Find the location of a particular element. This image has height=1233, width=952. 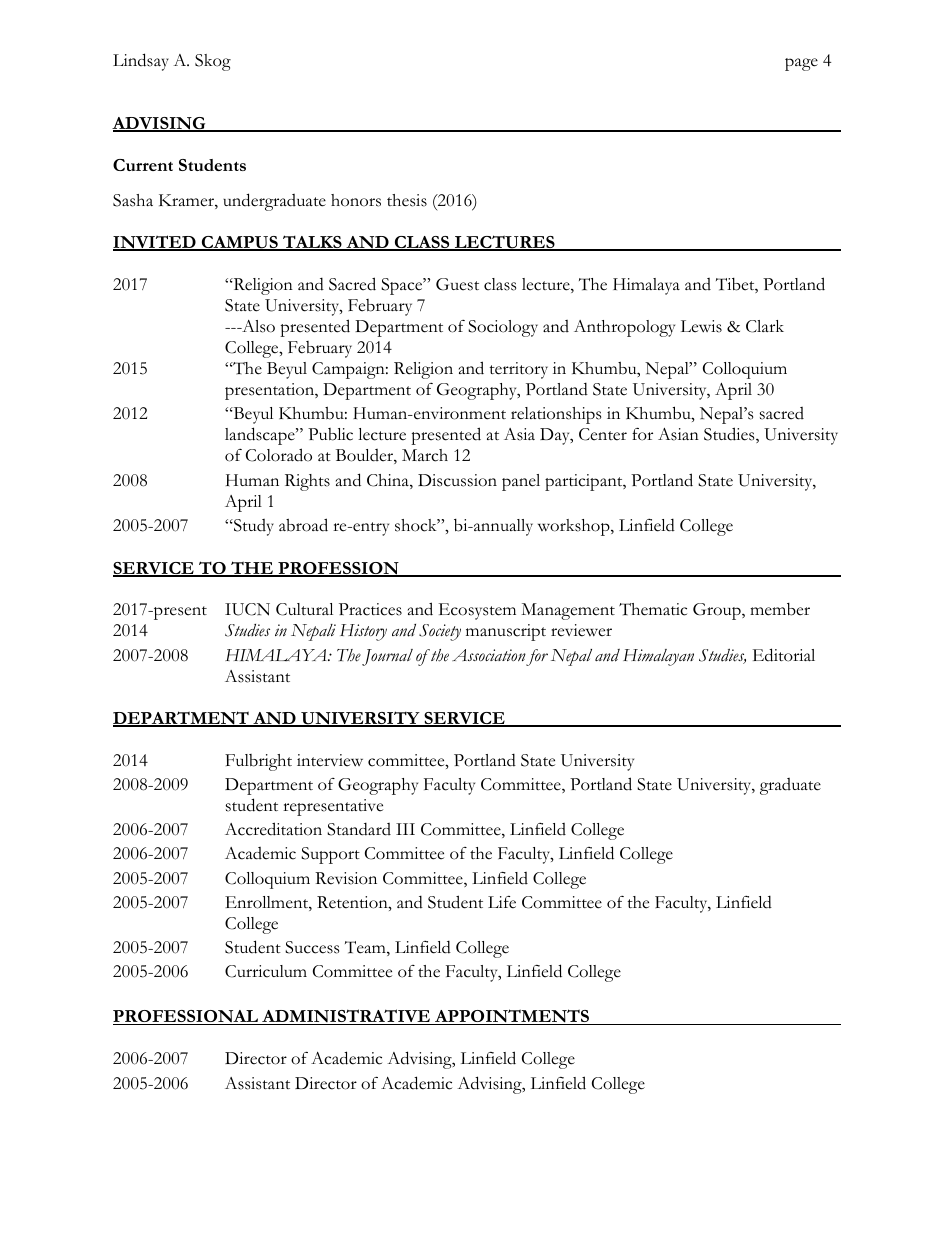

page is located at coordinates (801, 64).
